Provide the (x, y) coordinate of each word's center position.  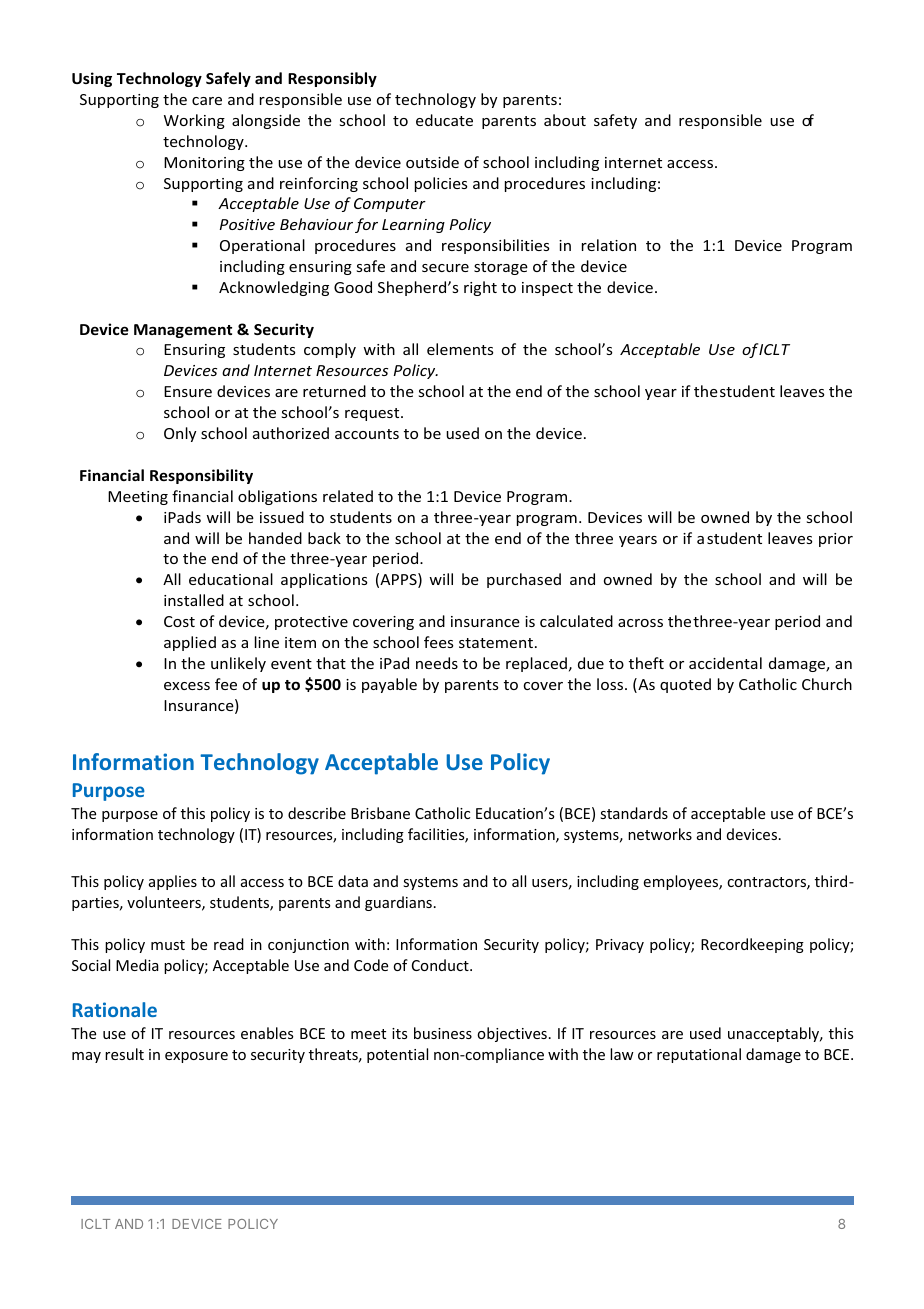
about (565, 120)
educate (444, 120)
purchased (524, 580)
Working (194, 121)
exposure (196, 1057)
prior (836, 540)
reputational (699, 1055)
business (443, 1033)
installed (194, 600)
